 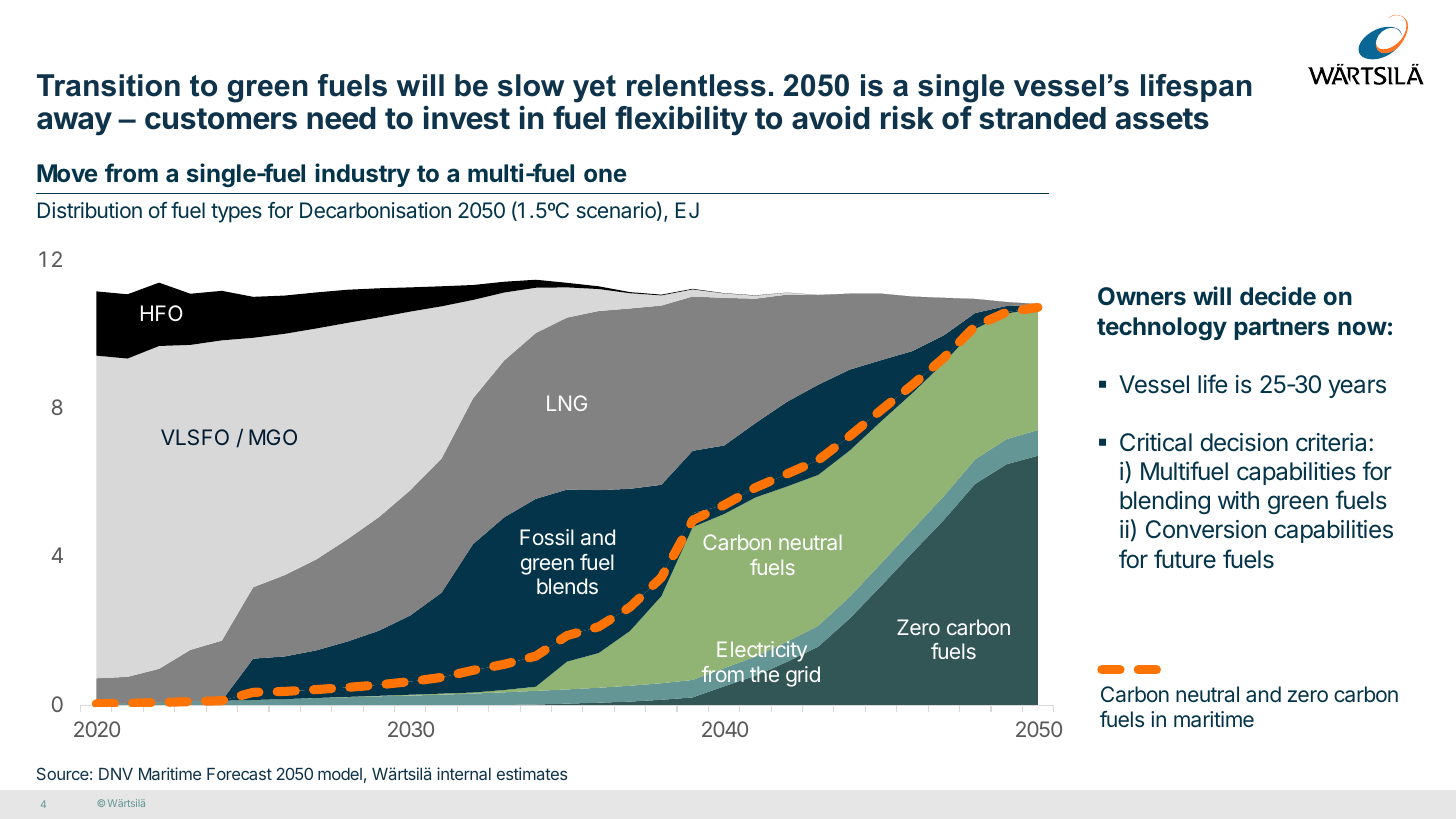 I want to click on LNG, so click(x=567, y=403).
